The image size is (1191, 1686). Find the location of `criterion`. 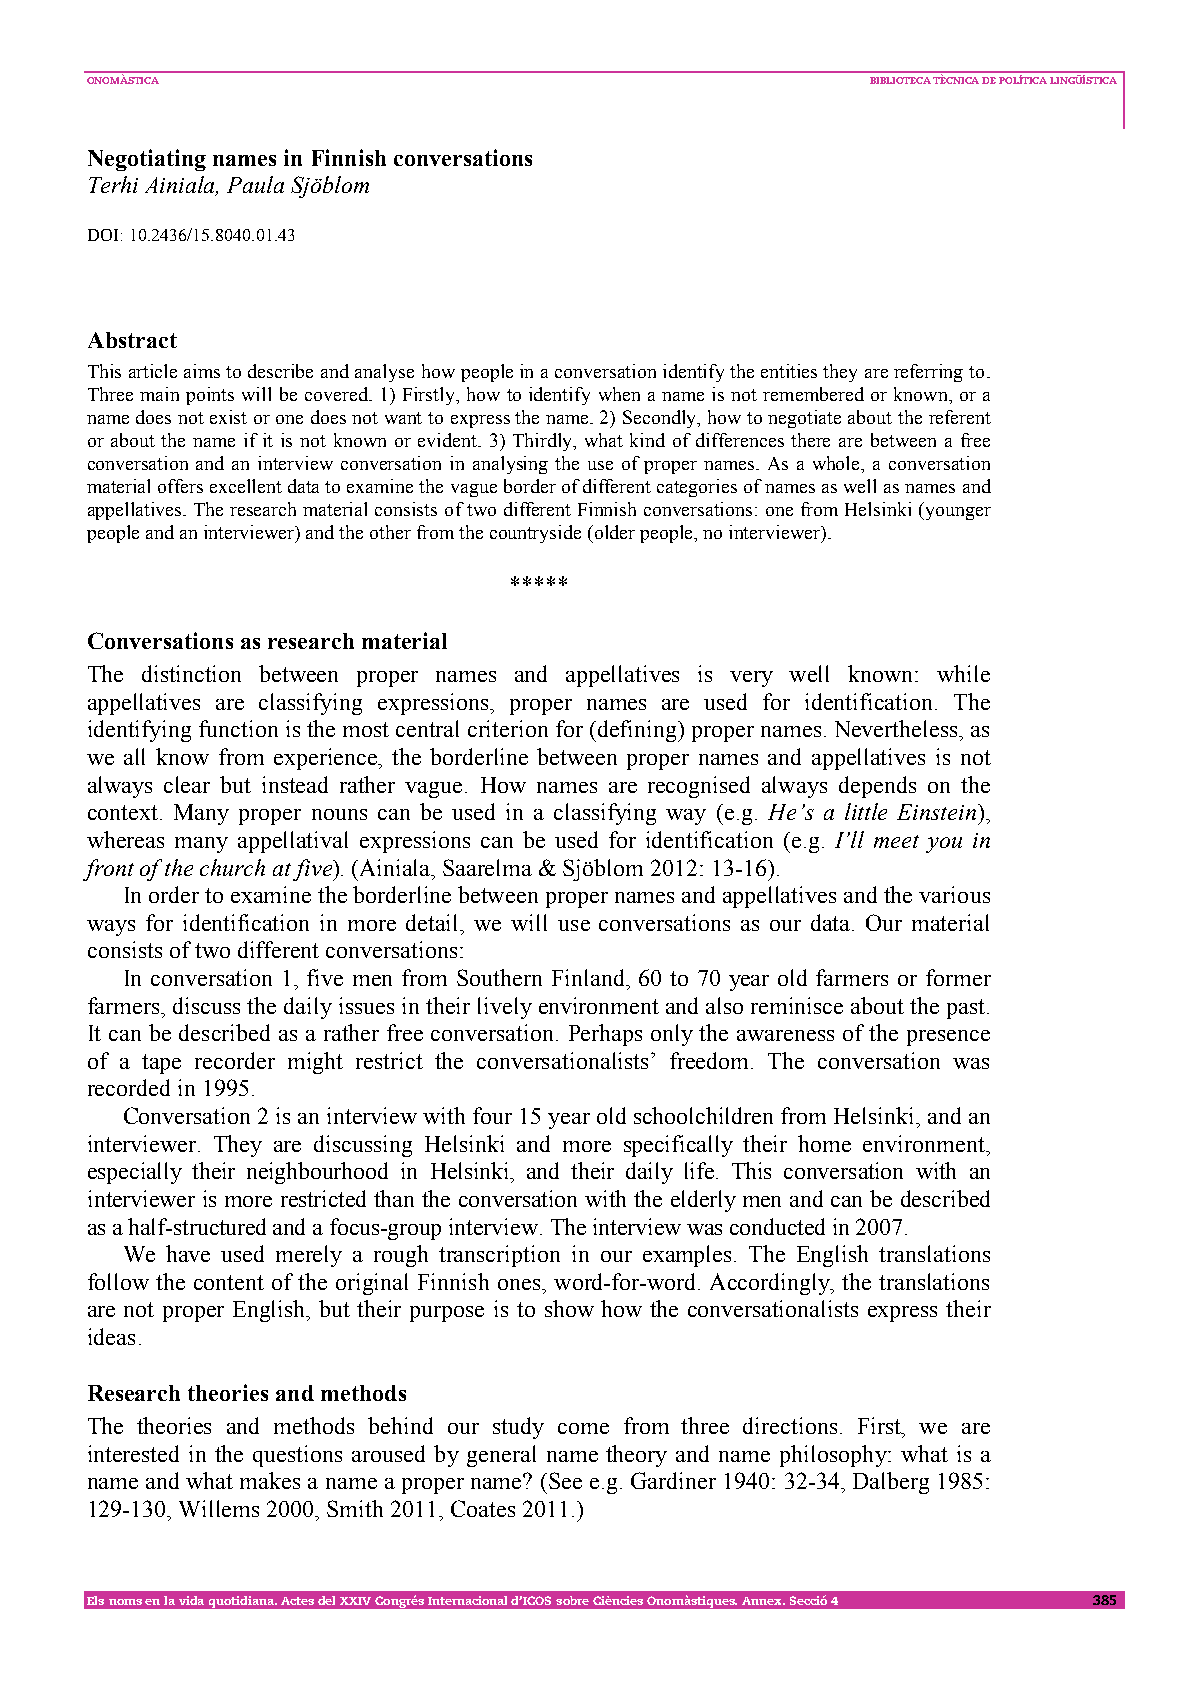

criterion is located at coordinates (508, 728).
